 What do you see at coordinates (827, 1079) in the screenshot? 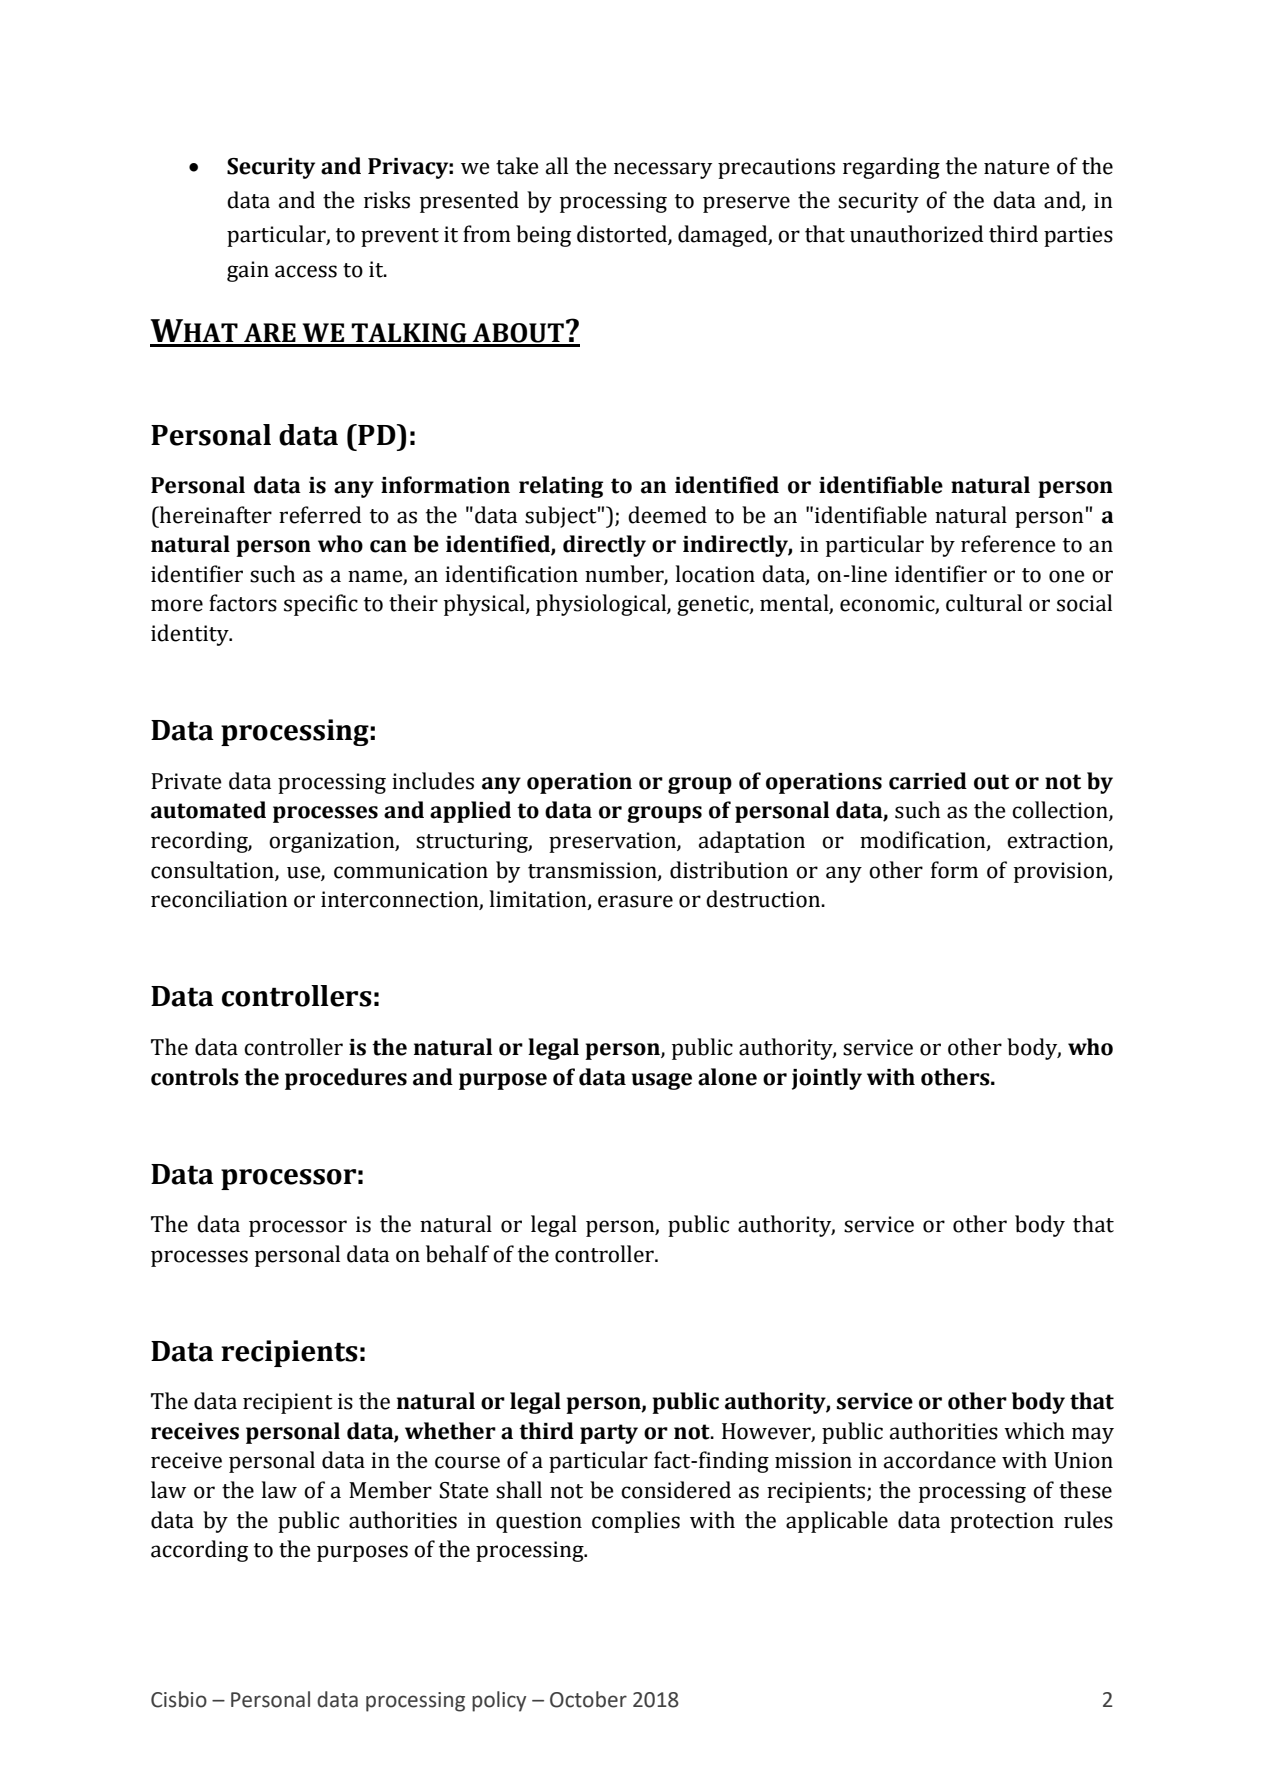
I see `jointly` at bounding box center [827, 1079].
